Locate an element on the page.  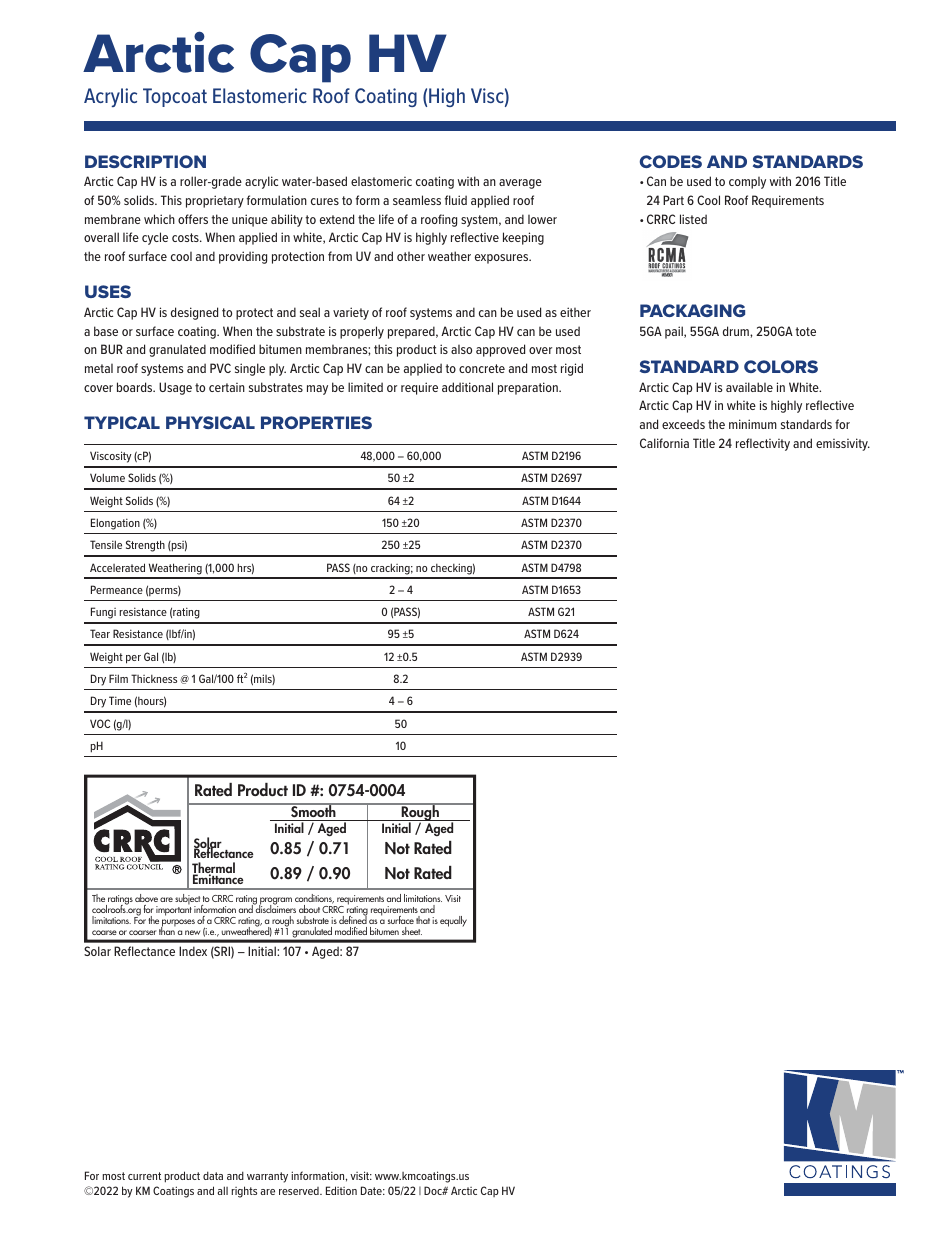
reflectivity is located at coordinates (763, 444).
